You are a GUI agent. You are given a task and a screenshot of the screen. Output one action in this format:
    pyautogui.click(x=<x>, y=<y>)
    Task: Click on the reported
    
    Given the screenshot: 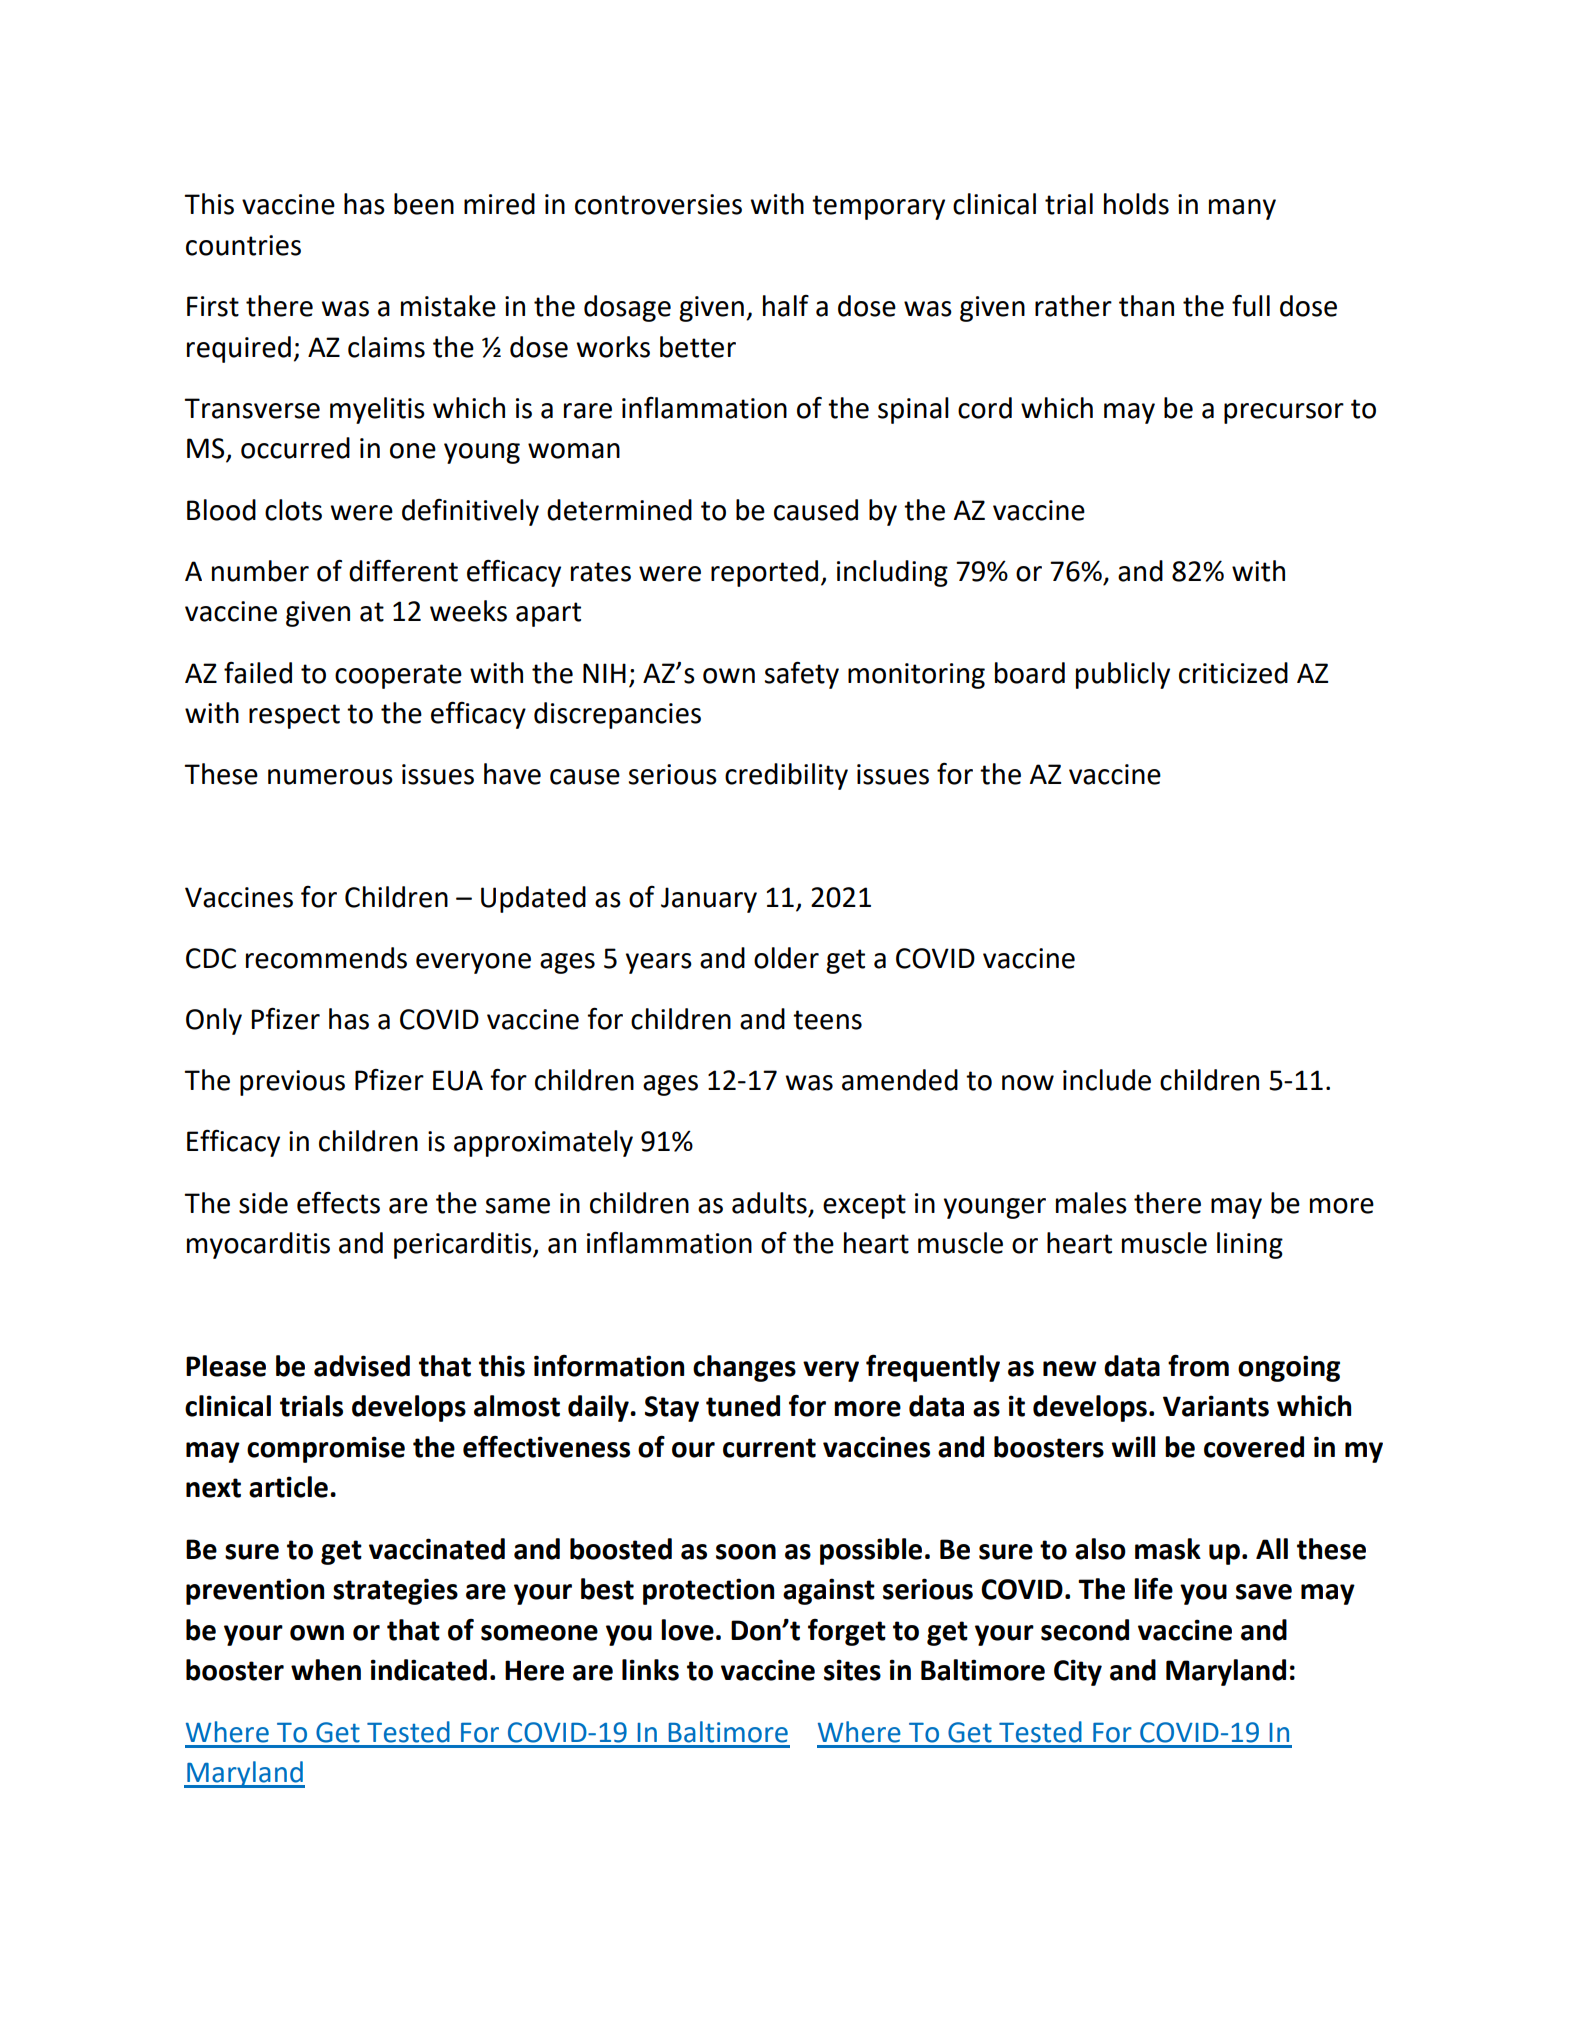 What is the action you would take?
    pyautogui.click(x=764, y=573)
